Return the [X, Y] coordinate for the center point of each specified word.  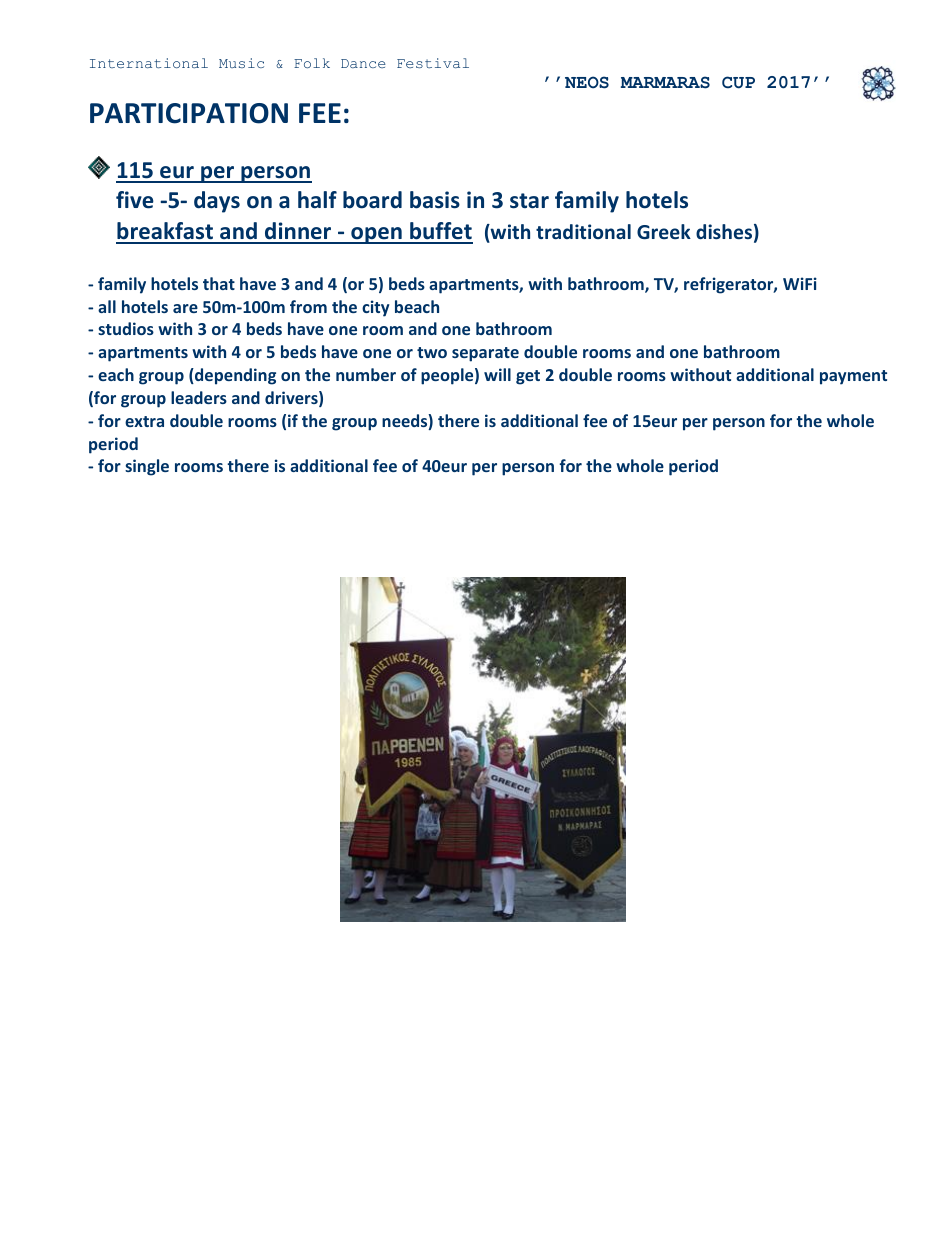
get [528, 377]
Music [241, 63]
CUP [738, 82]
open [376, 235]
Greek [664, 231]
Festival [433, 63]
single [147, 467]
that [219, 283]
